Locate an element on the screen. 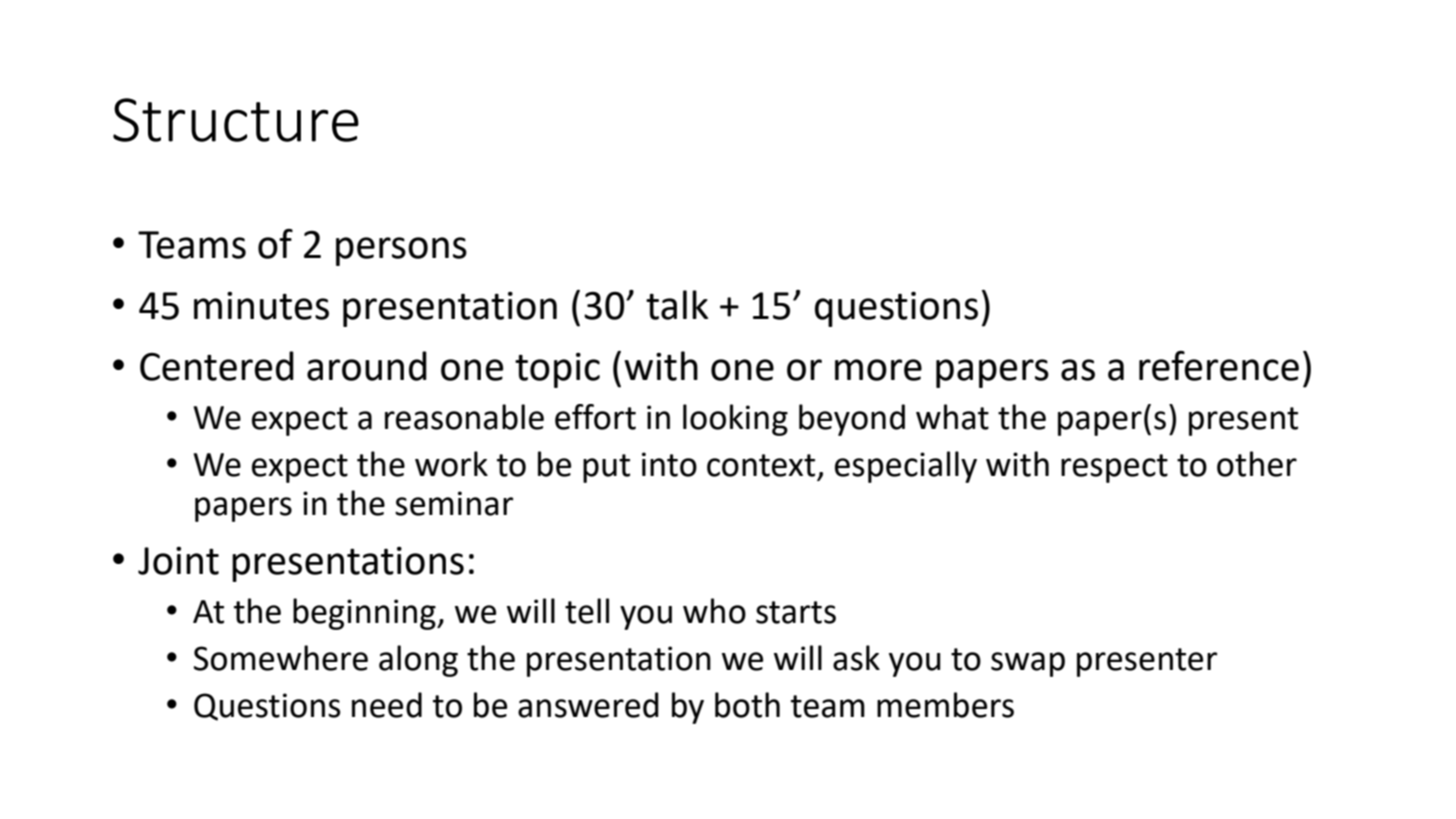  persons is located at coordinates (401, 251).
